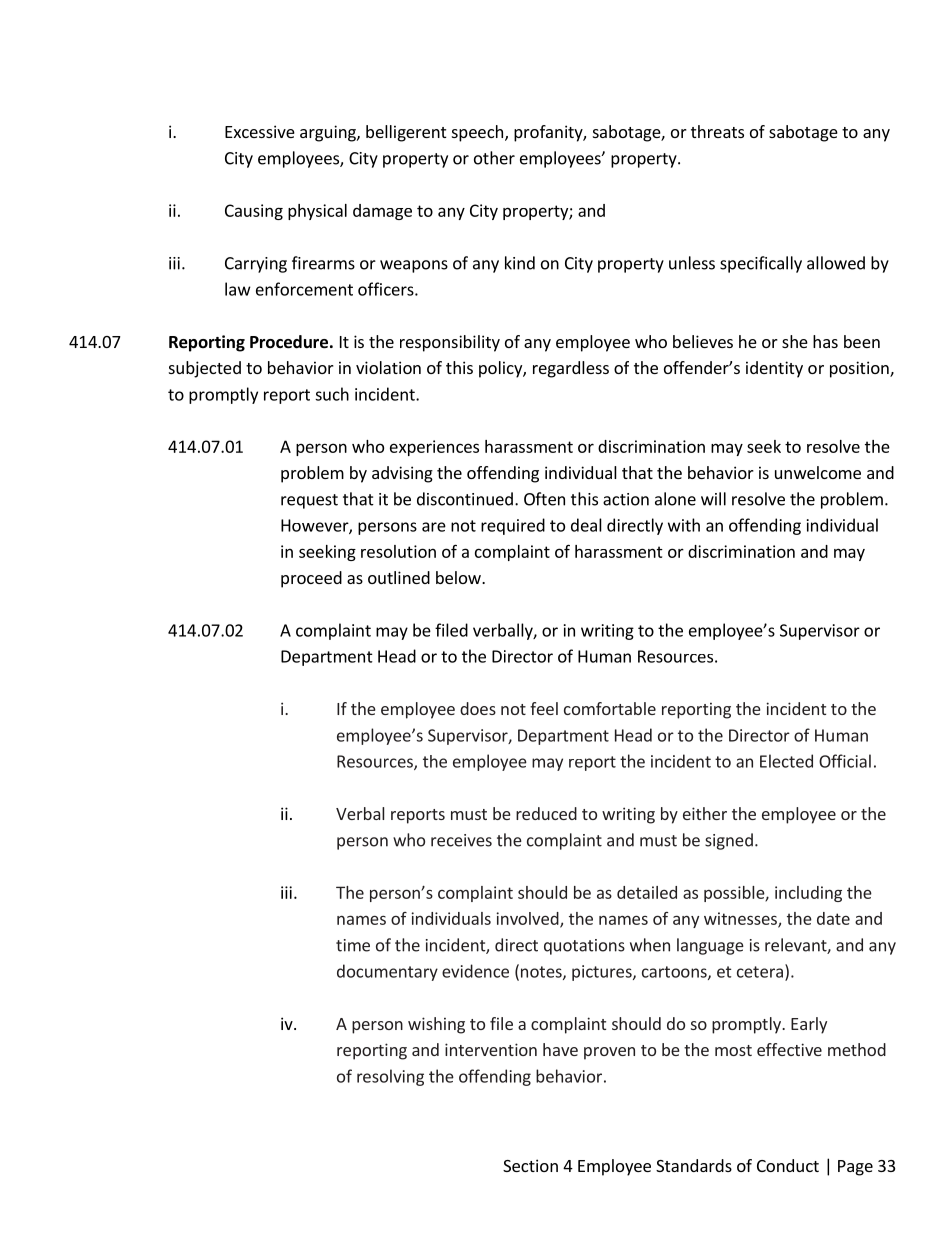  I want to click on threats, so click(717, 131).
